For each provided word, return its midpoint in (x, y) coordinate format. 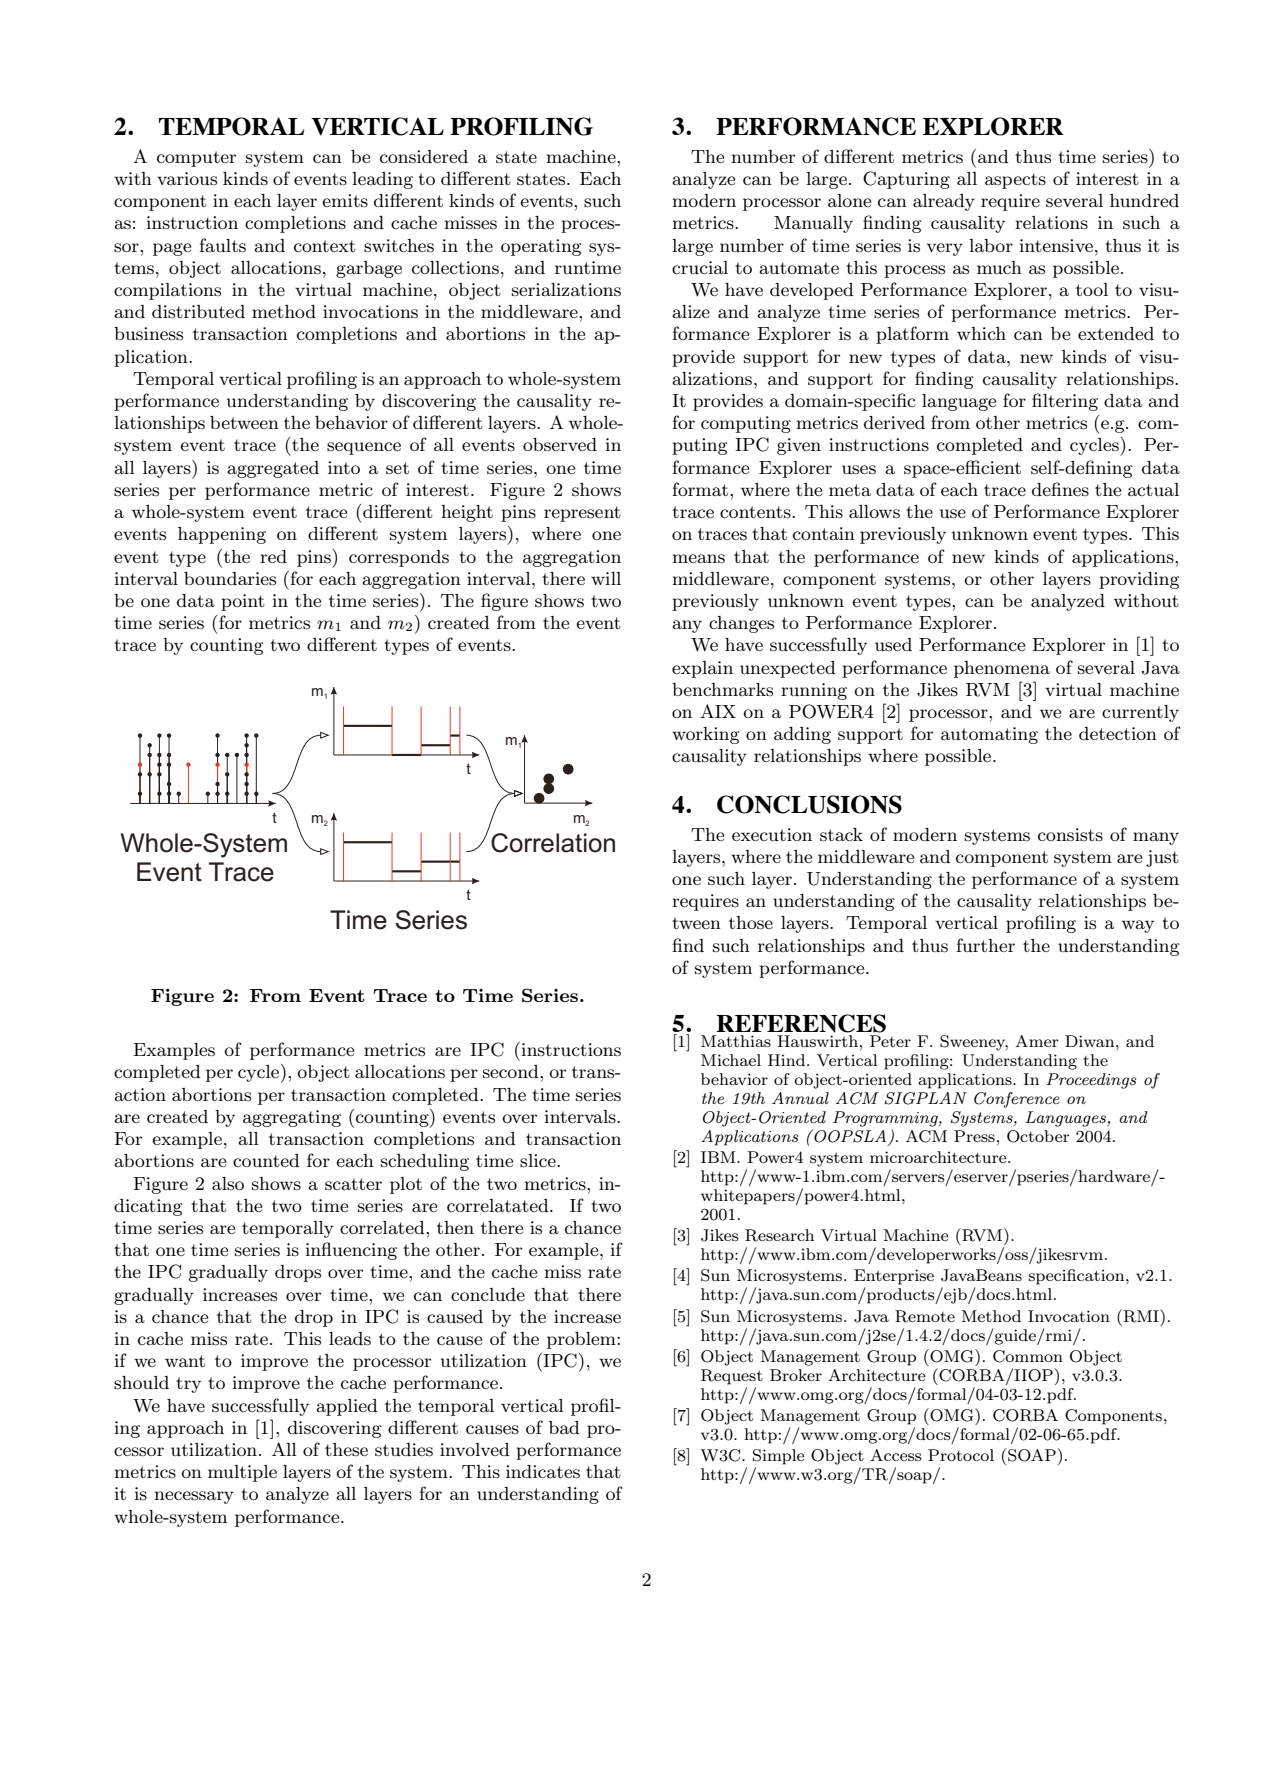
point (243, 602)
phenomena (1002, 669)
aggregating (292, 1118)
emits (345, 201)
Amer (1037, 1041)
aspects (1015, 181)
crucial (700, 267)
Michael (731, 1060)
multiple (242, 1473)
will (606, 578)
